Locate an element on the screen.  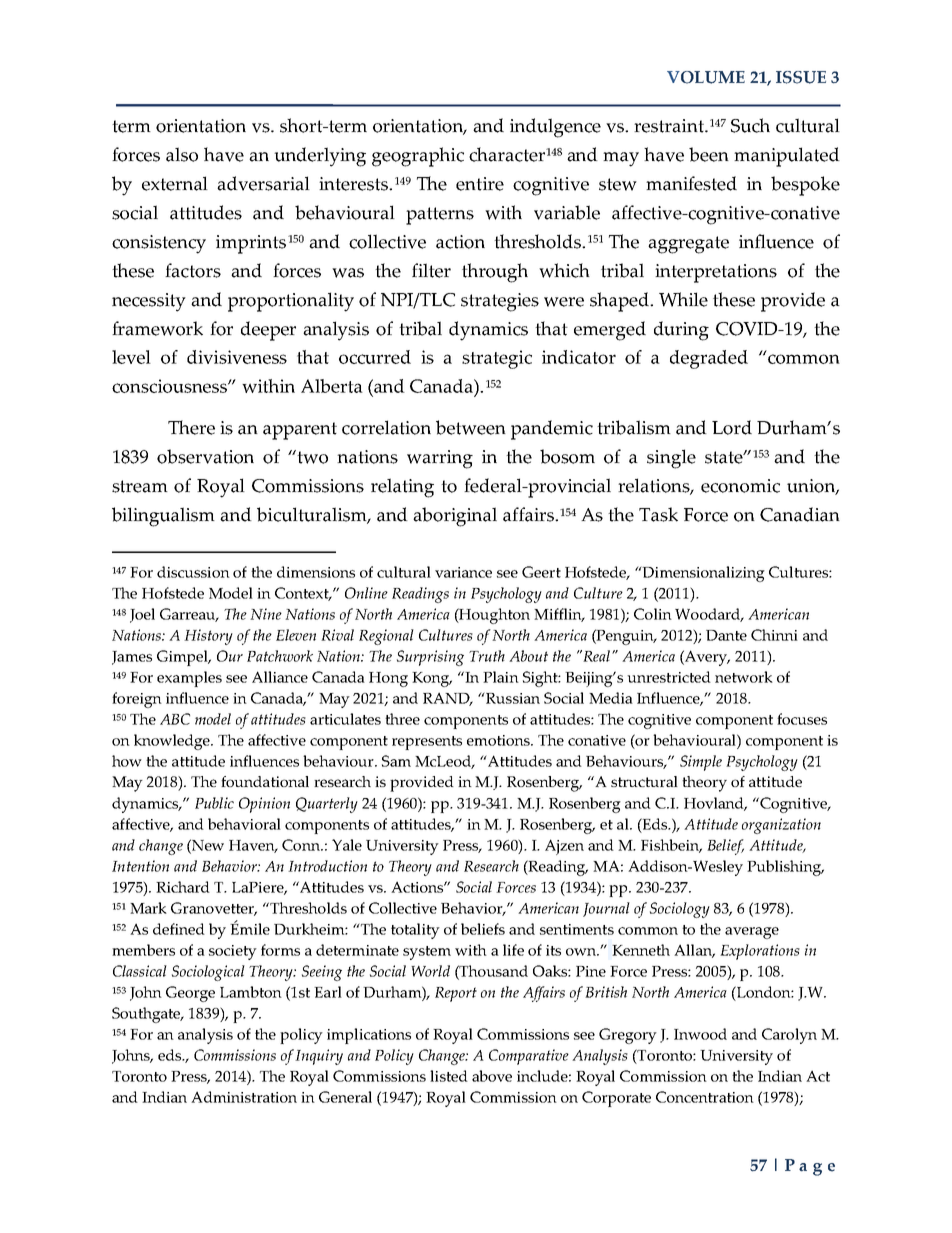
Administration is located at coordinates (244, 1097).
